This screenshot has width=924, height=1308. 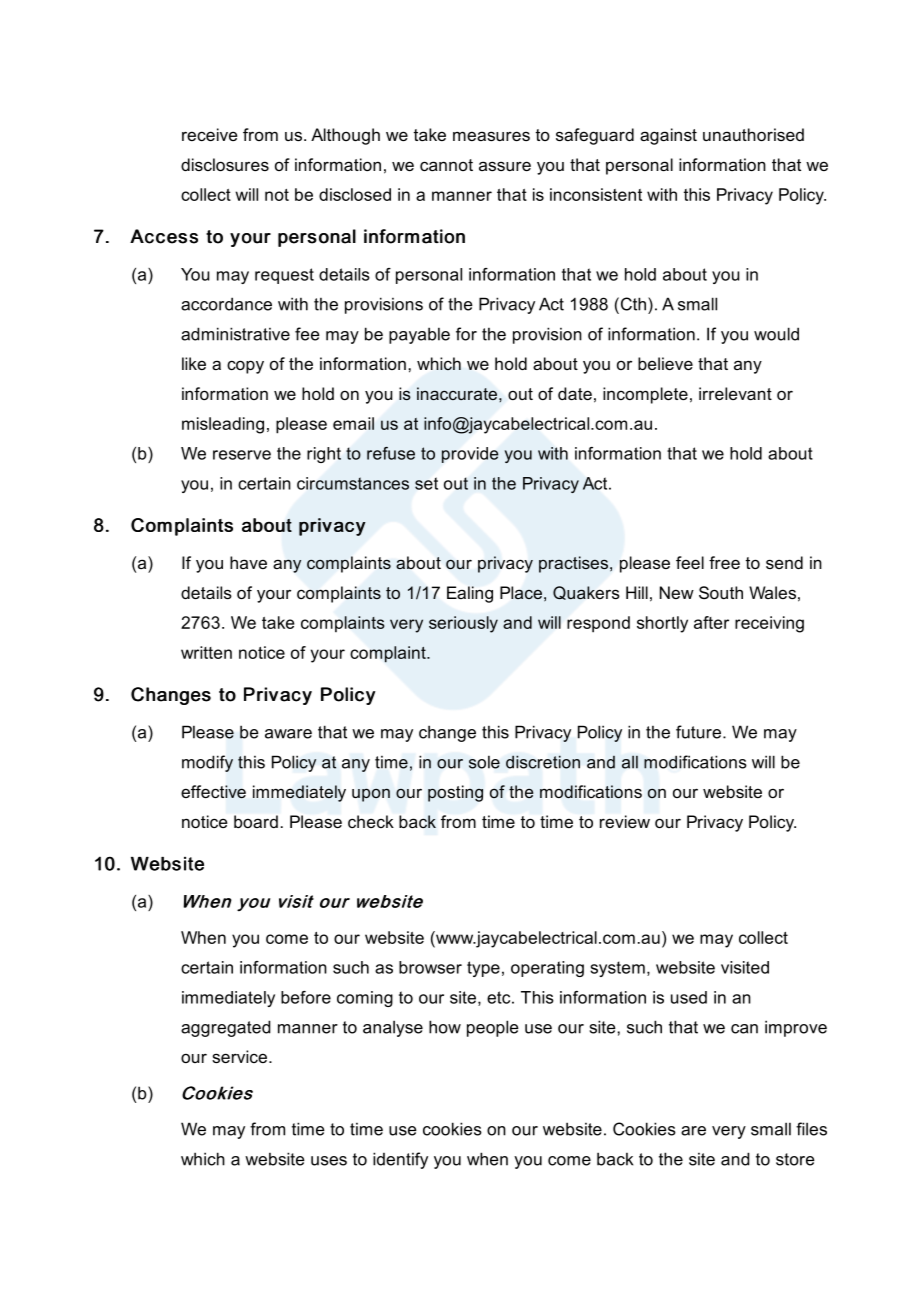 What do you see at coordinates (463, 624) in the screenshot?
I see `seriously` at bounding box center [463, 624].
